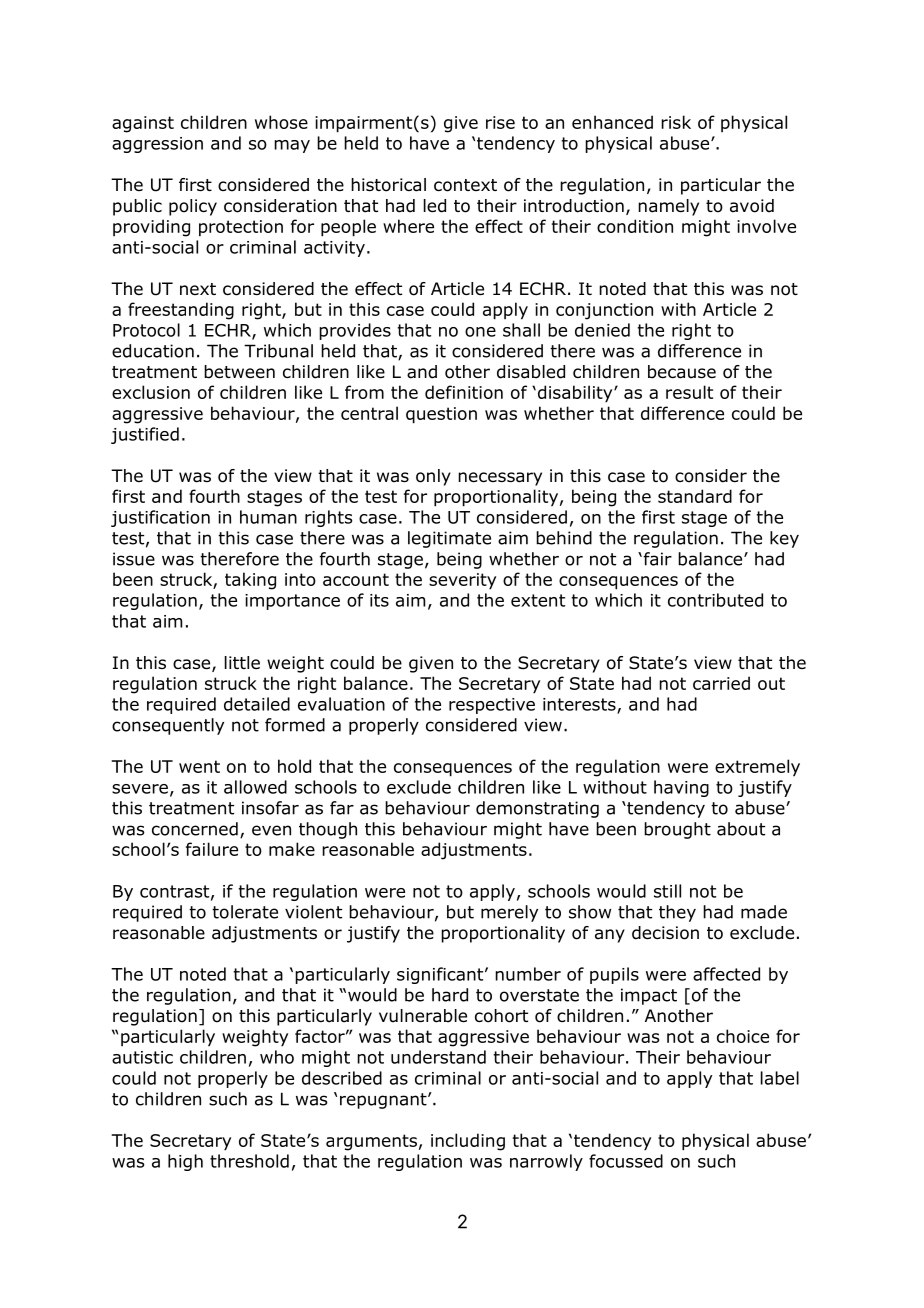  Describe the element at coordinates (676, 122) in the image. I see `risk` at that location.
